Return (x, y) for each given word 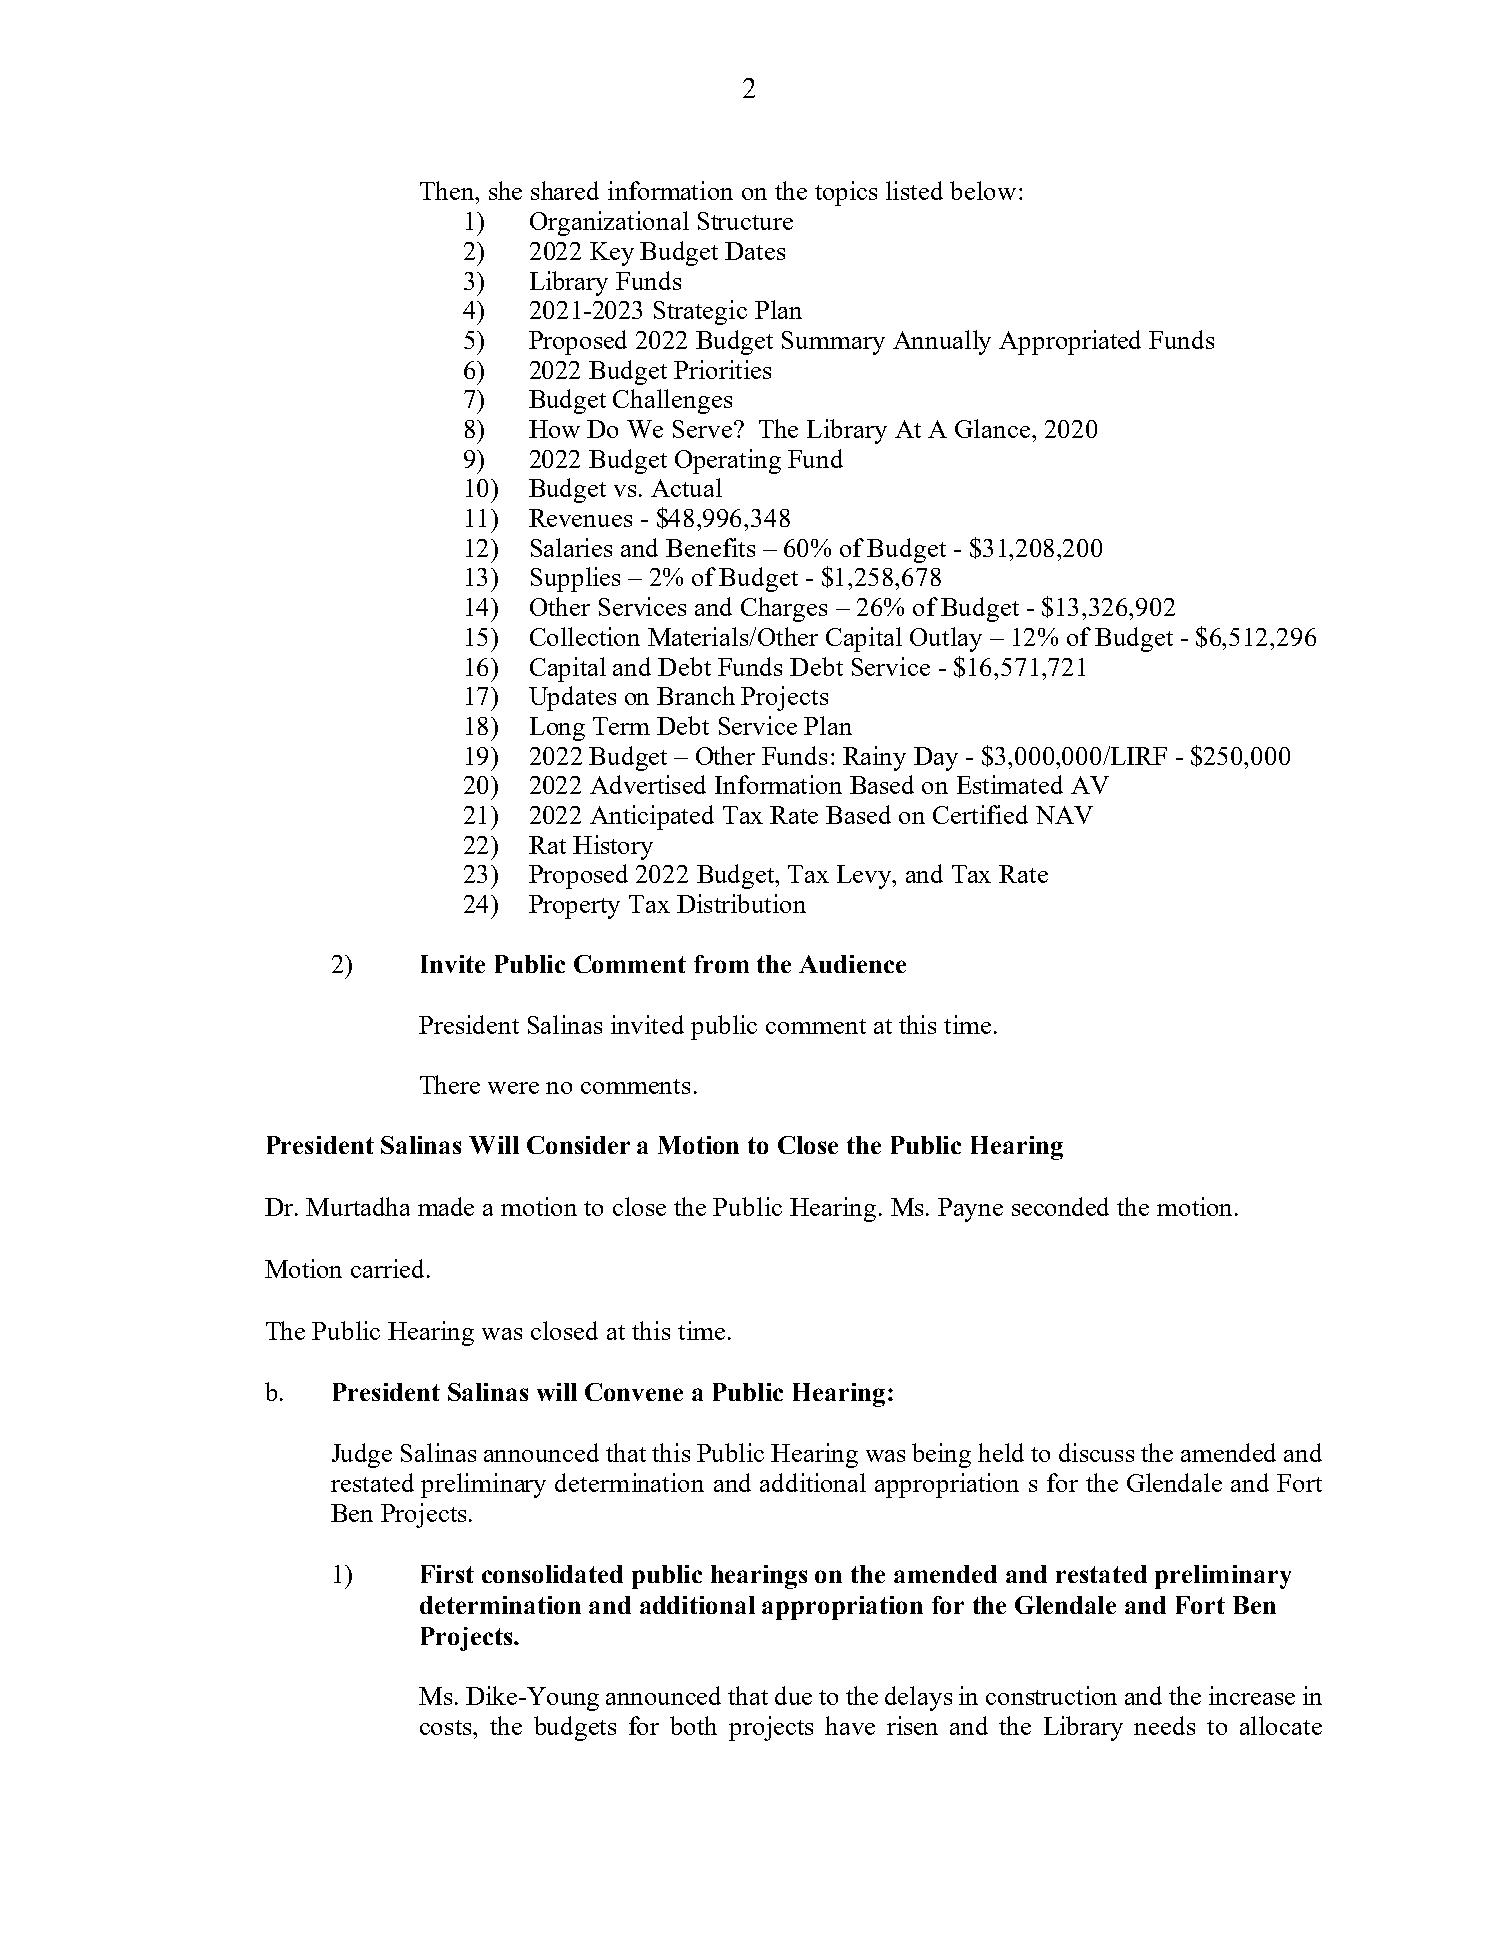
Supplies (575, 579)
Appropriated (1070, 342)
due (793, 1695)
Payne (970, 1210)
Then (448, 190)
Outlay (946, 639)
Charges (784, 609)
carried (389, 1268)
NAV (1064, 815)
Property (574, 907)
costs (447, 1727)
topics (846, 193)
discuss (1096, 1452)
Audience (852, 964)
